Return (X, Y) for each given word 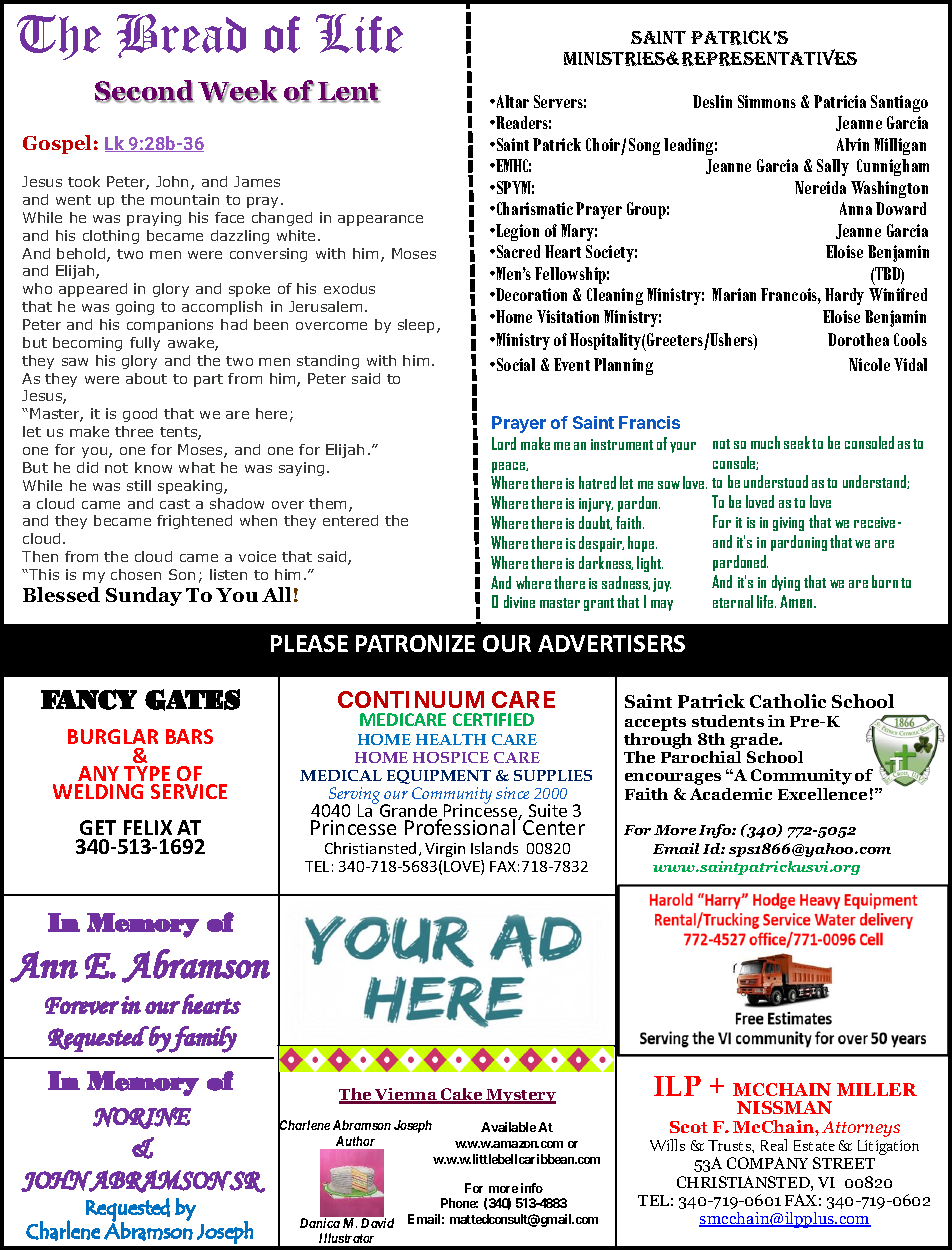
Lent (349, 92)
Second (144, 91)
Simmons (767, 101)
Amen (797, 601)
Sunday (144, 596)
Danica (320, 1223)
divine (519, 601)
